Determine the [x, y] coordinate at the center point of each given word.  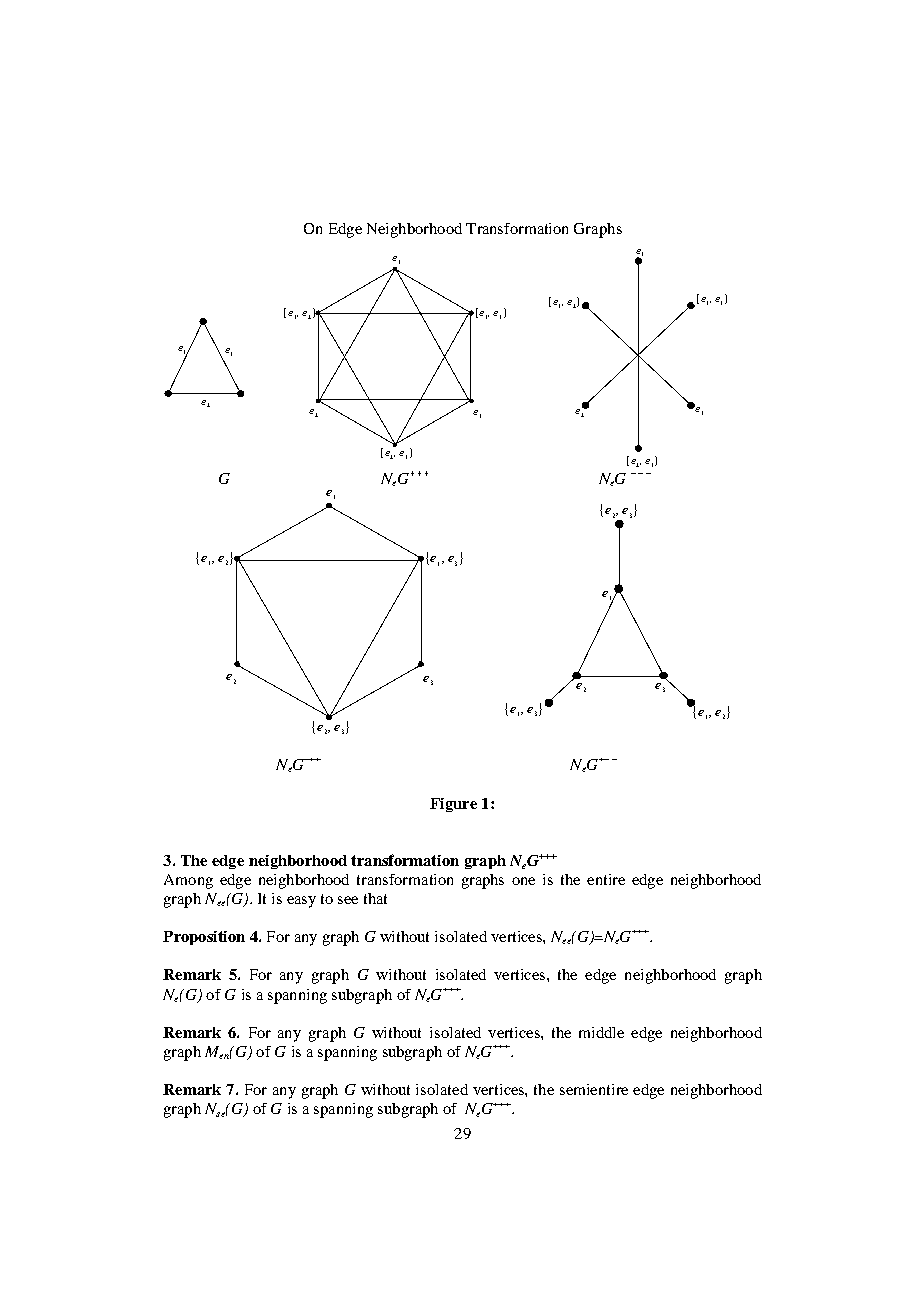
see [348, 900]
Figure [453, 805]
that [375, 898]
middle [601, 1032]
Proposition [204, 938]
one [523, 881]
